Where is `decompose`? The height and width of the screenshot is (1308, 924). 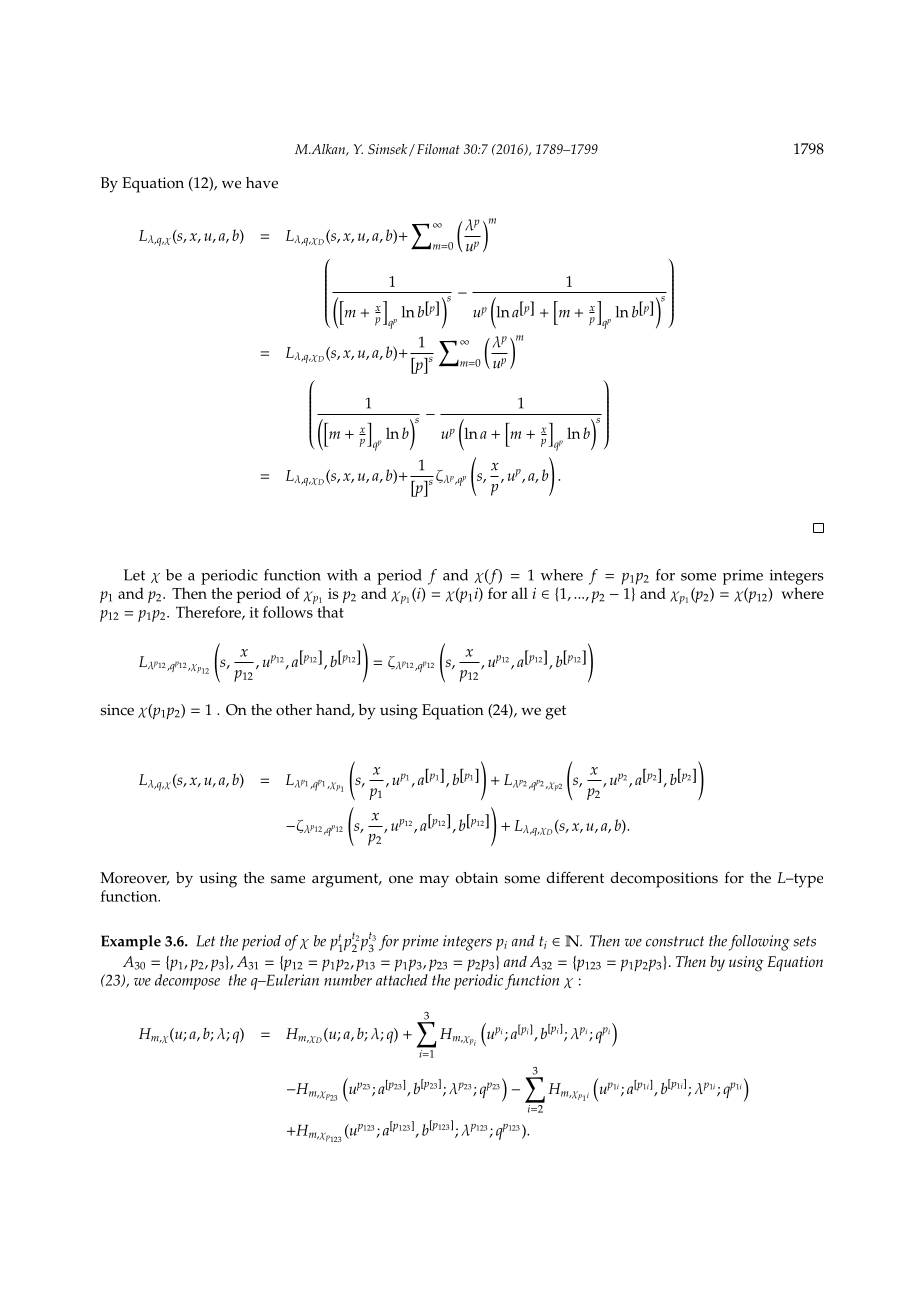 decompose is located at coordinates (187, 982).
